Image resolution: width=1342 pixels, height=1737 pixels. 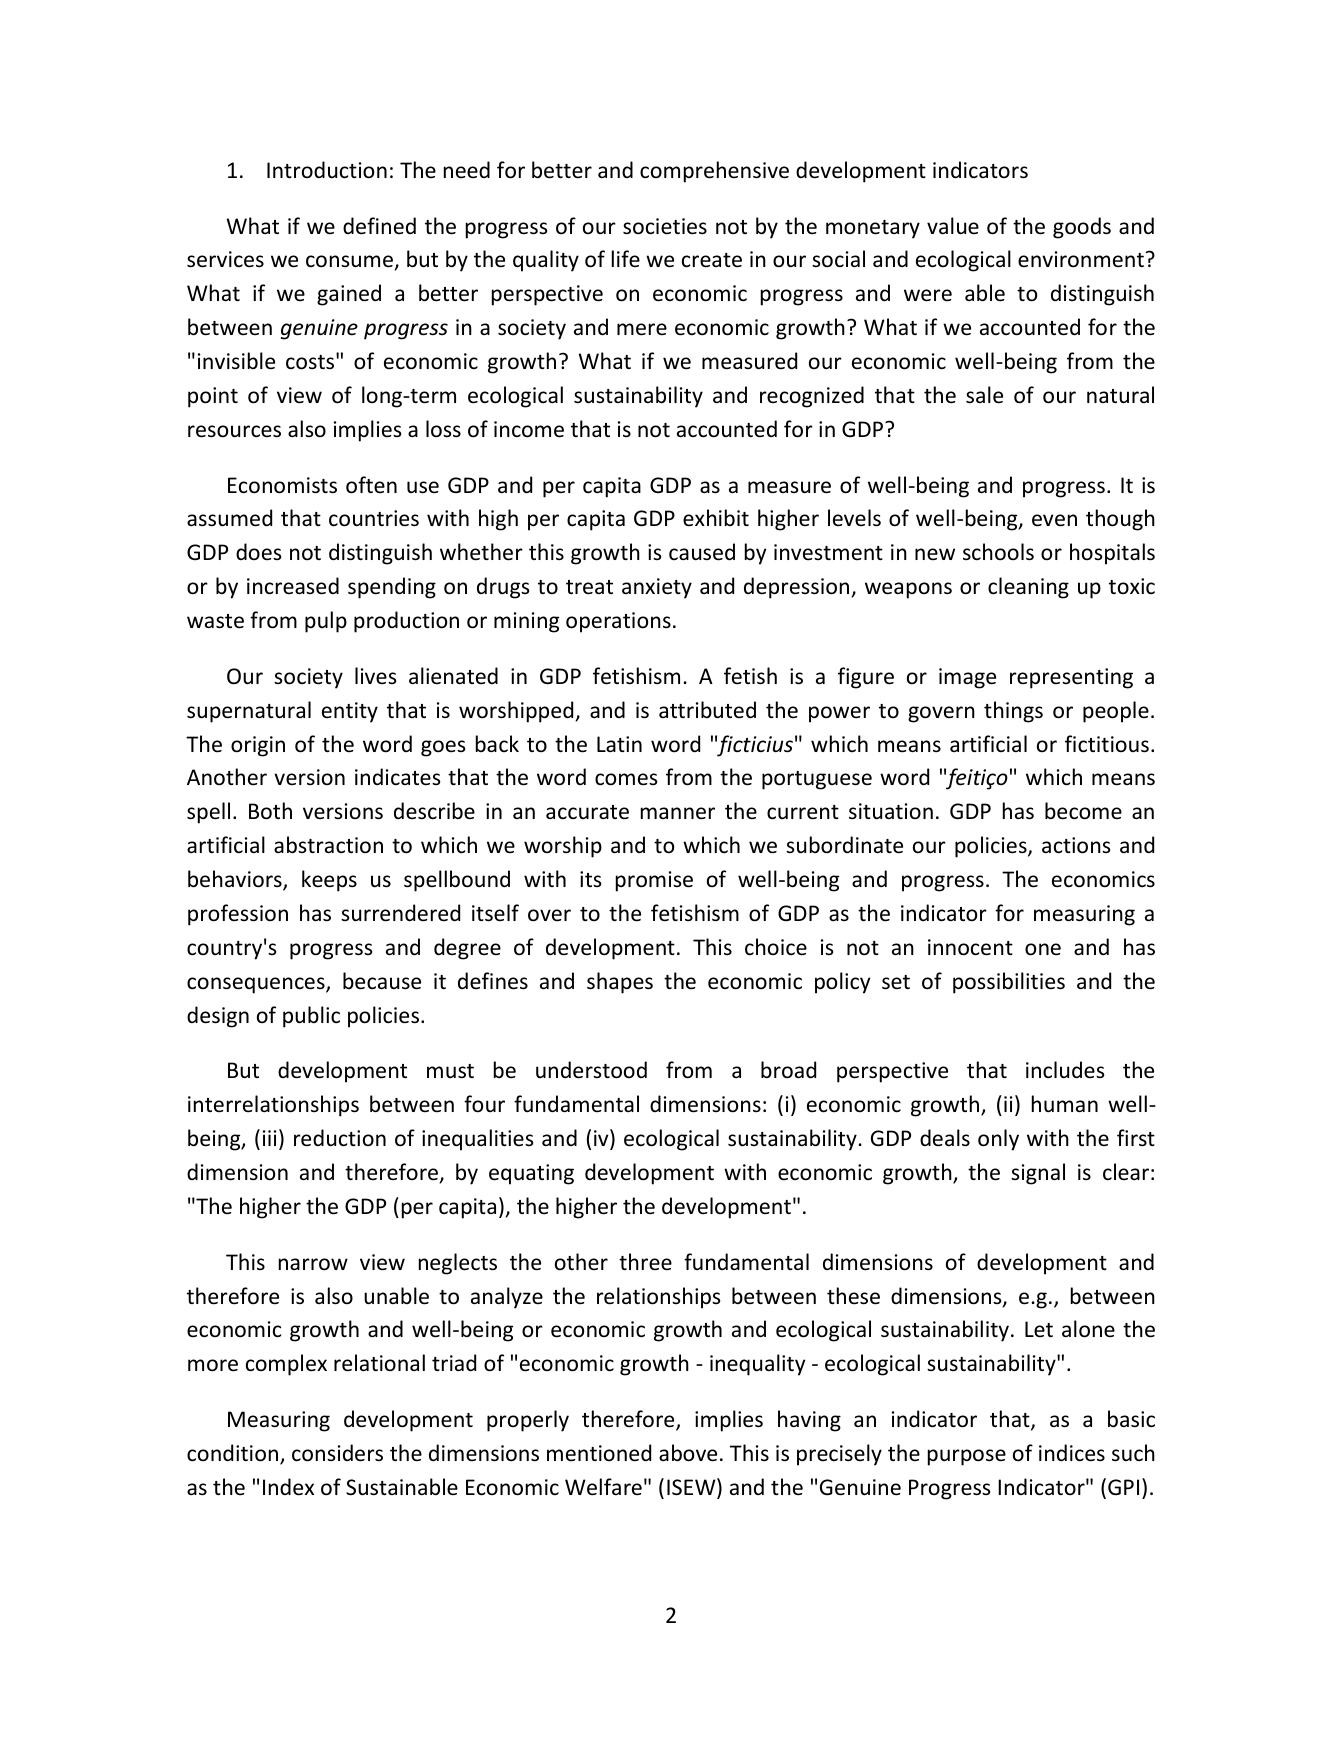 What do you see at coordinates (716, 517) in the screenshot?
I see `exhibit` at bounding box center [716, 517].
